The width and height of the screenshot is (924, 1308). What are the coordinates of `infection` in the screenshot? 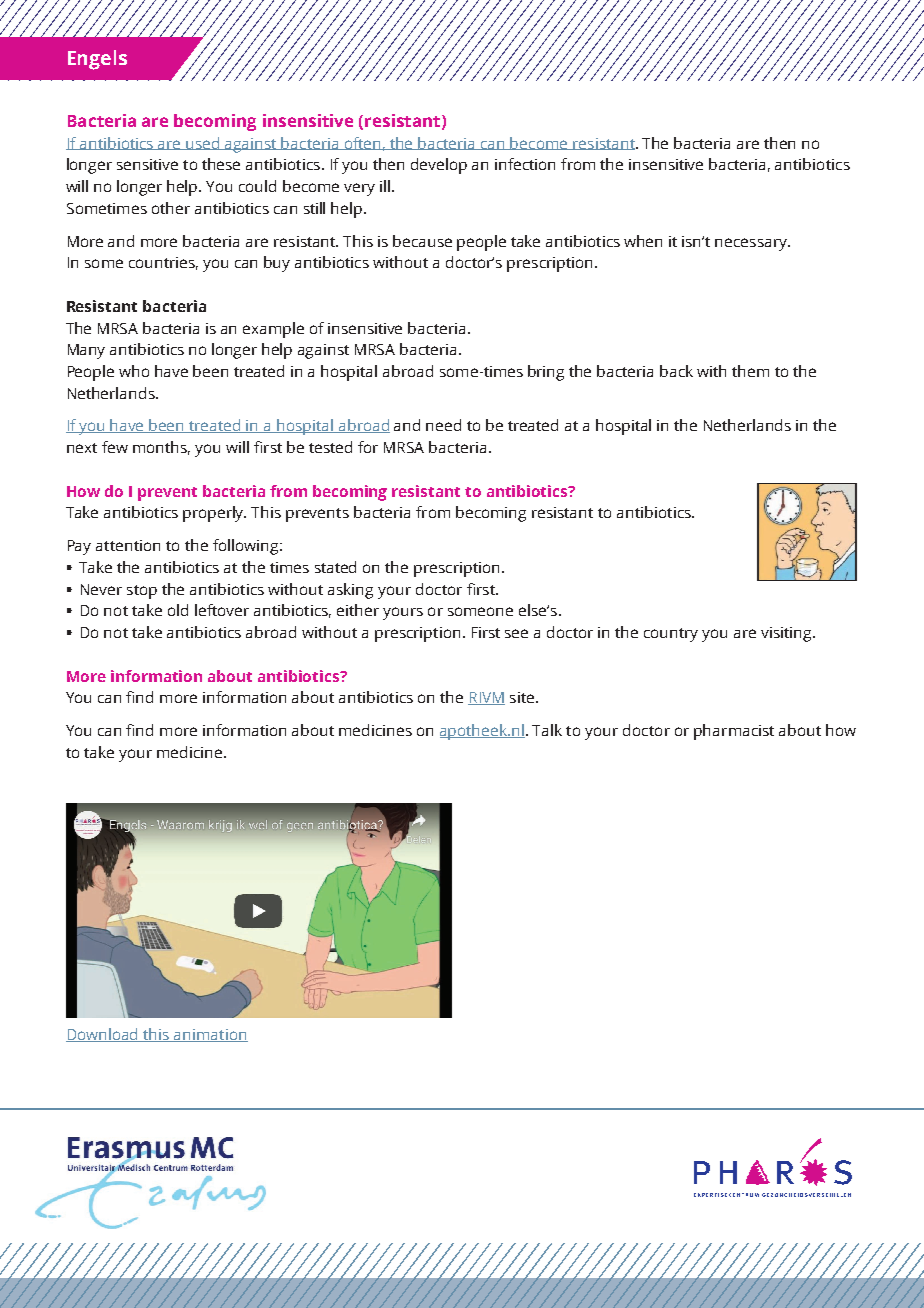 It's located at (525, 164).
